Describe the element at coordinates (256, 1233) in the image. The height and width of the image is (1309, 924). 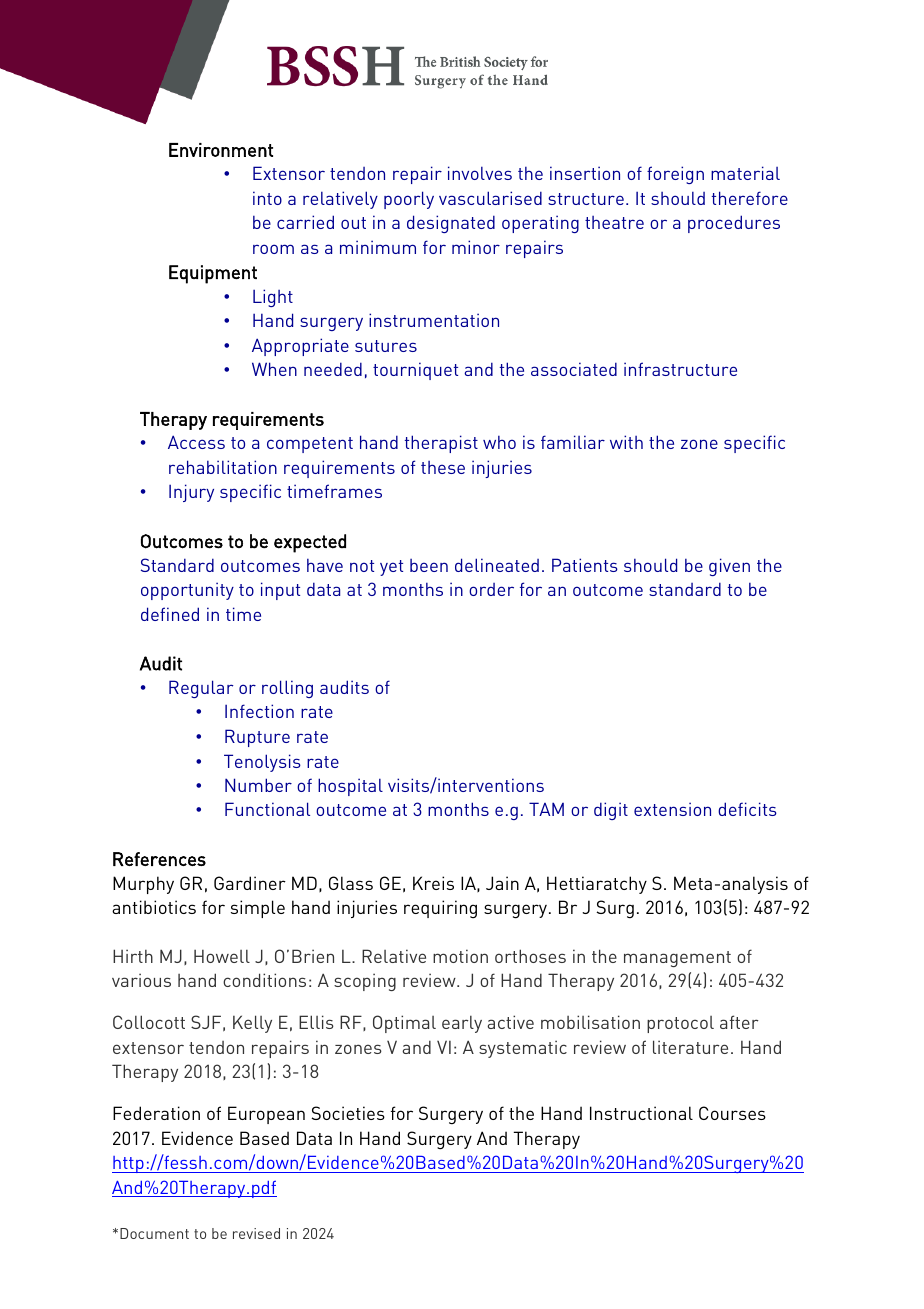
I see `revised` at that location.
